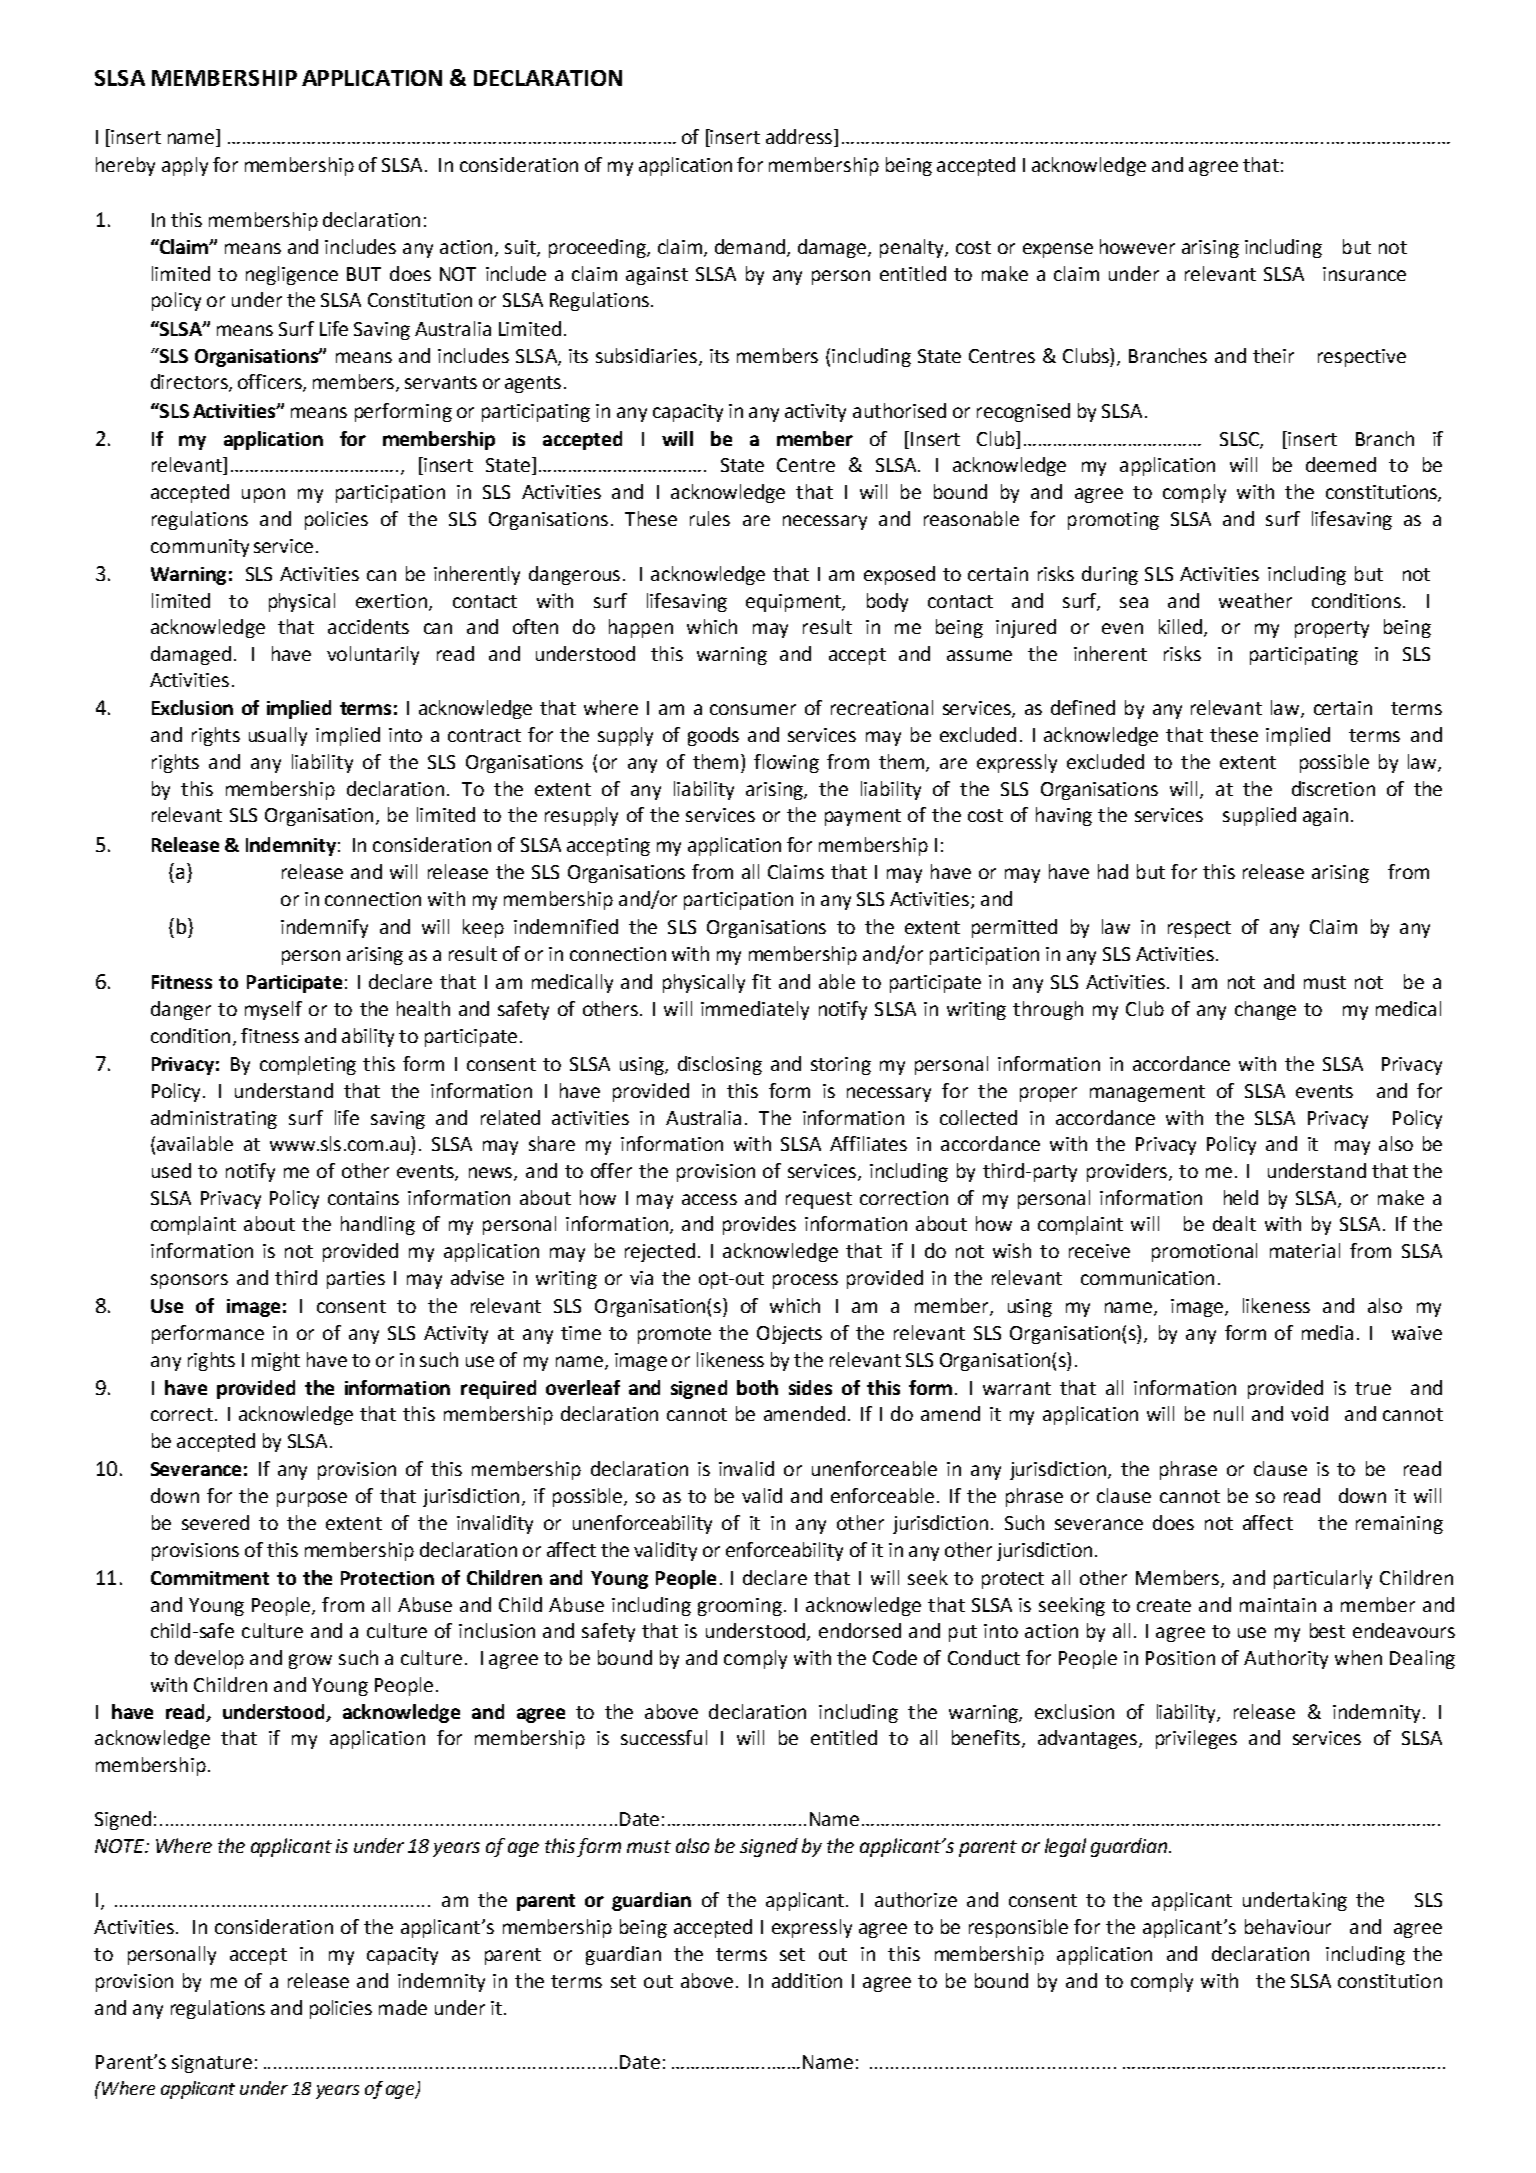 The width and height of the page is (1536, 2173). I want to click on apply, so click(185, 166).
